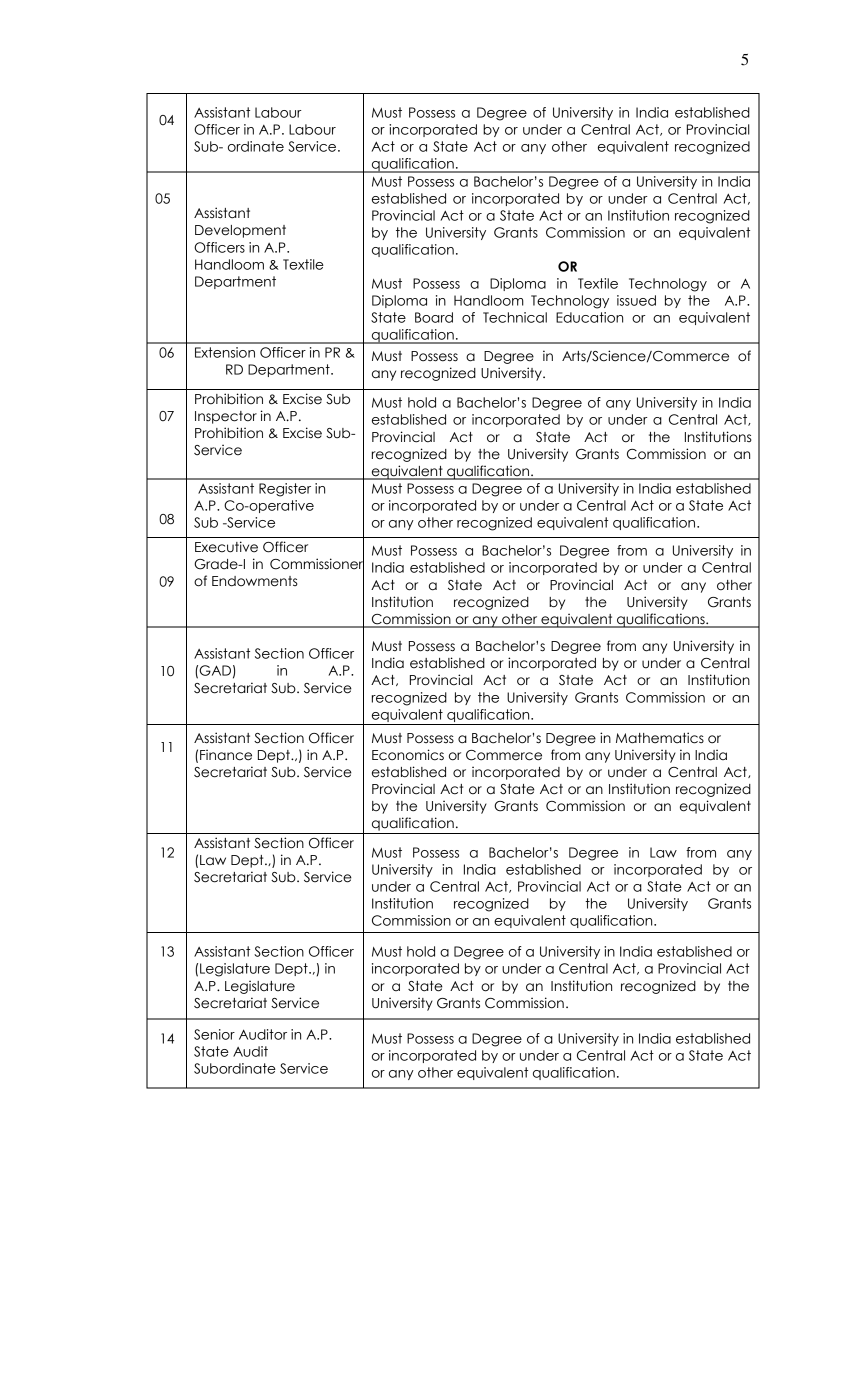  I want to click on Economics, so click(408, 755).
